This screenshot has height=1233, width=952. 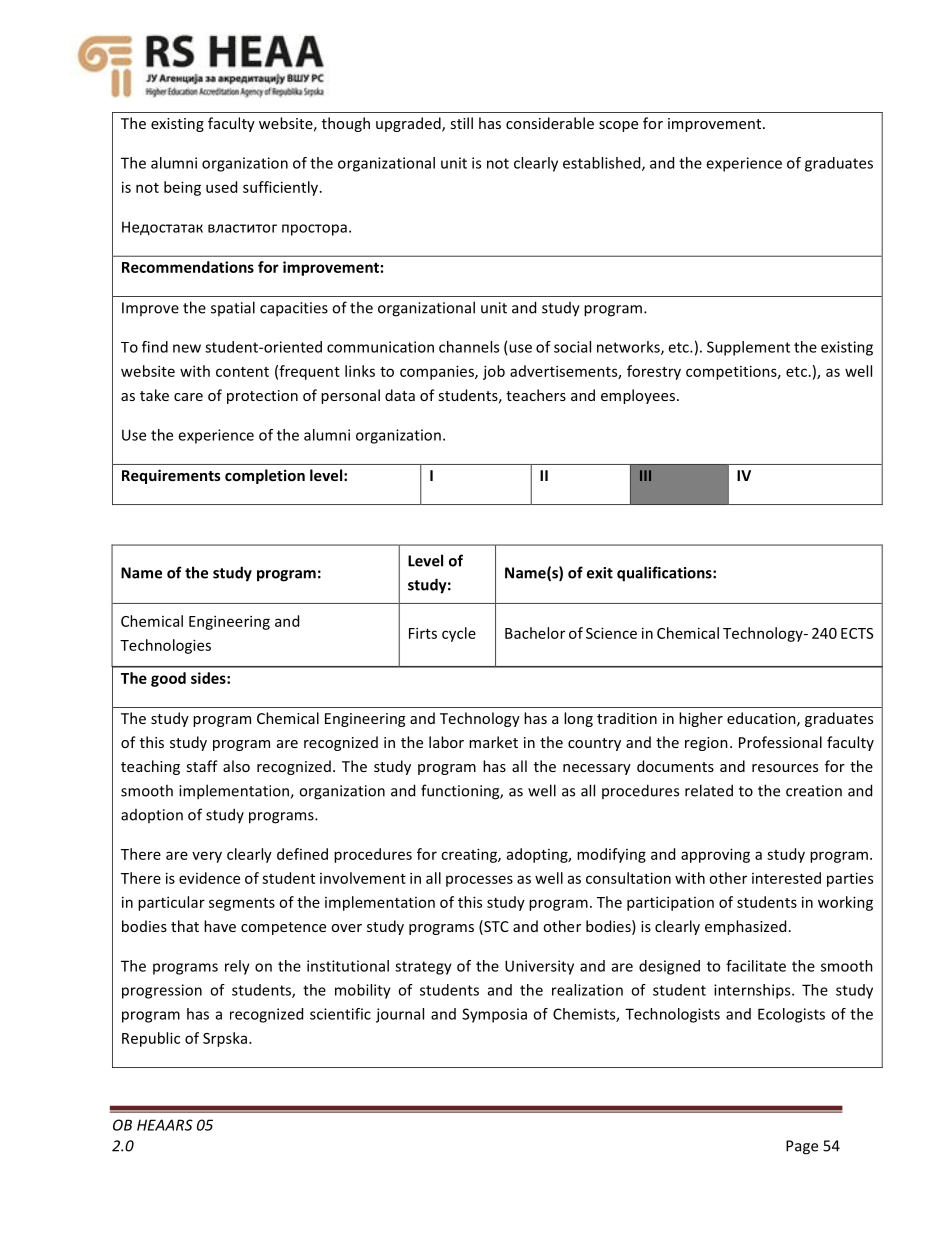 What do you see at coordinates (479, 881) in the screenshot?
I see `processes` at bounding box center [479, 881].
